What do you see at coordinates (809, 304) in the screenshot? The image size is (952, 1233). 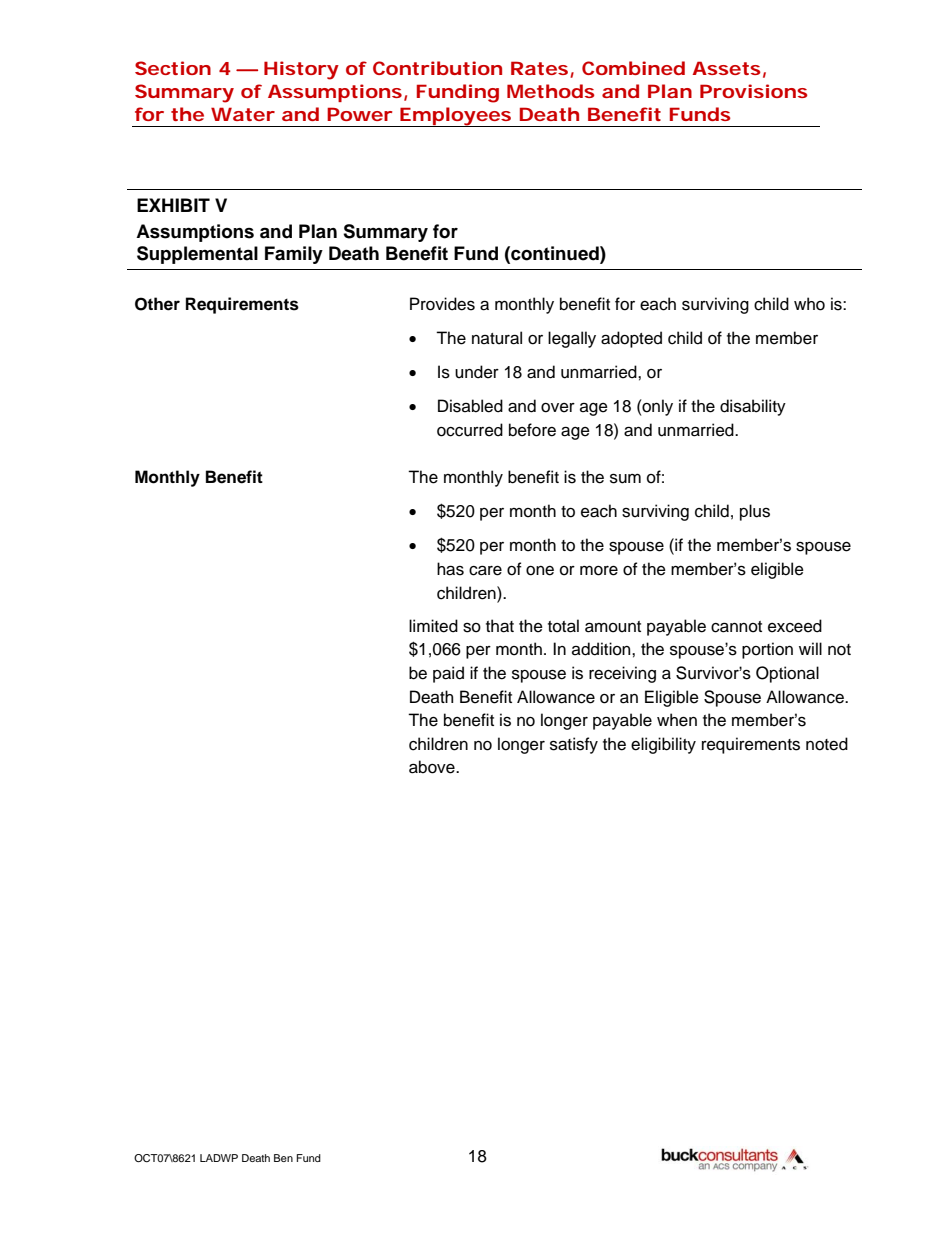 I see `who` at bounding box center [809, 304].
